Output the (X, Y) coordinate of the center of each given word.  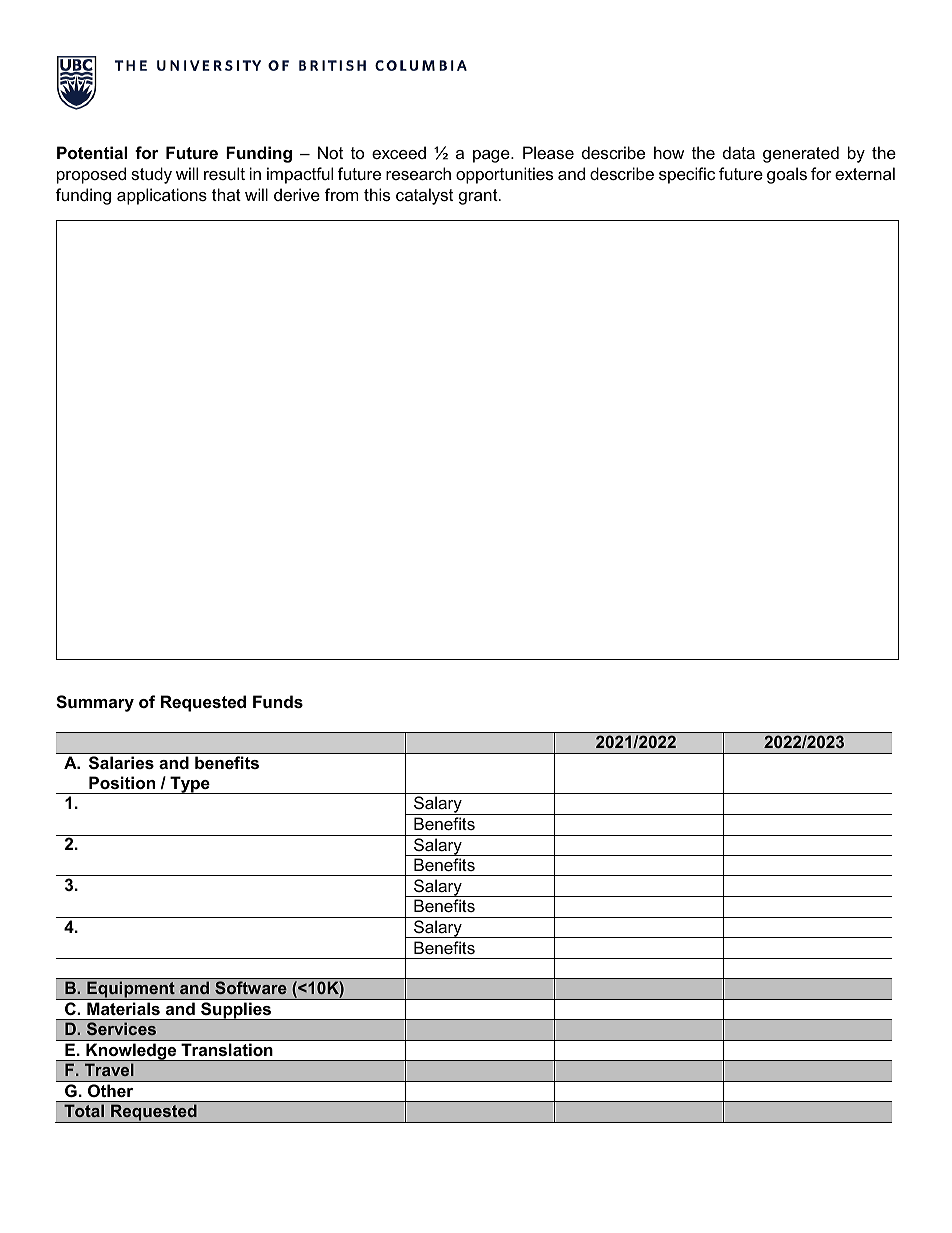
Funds (278, 701)
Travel (109, 1069)
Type (190, 785)
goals (787, 175)
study (151, 175)
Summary (95, 703)
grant (479, 197)
